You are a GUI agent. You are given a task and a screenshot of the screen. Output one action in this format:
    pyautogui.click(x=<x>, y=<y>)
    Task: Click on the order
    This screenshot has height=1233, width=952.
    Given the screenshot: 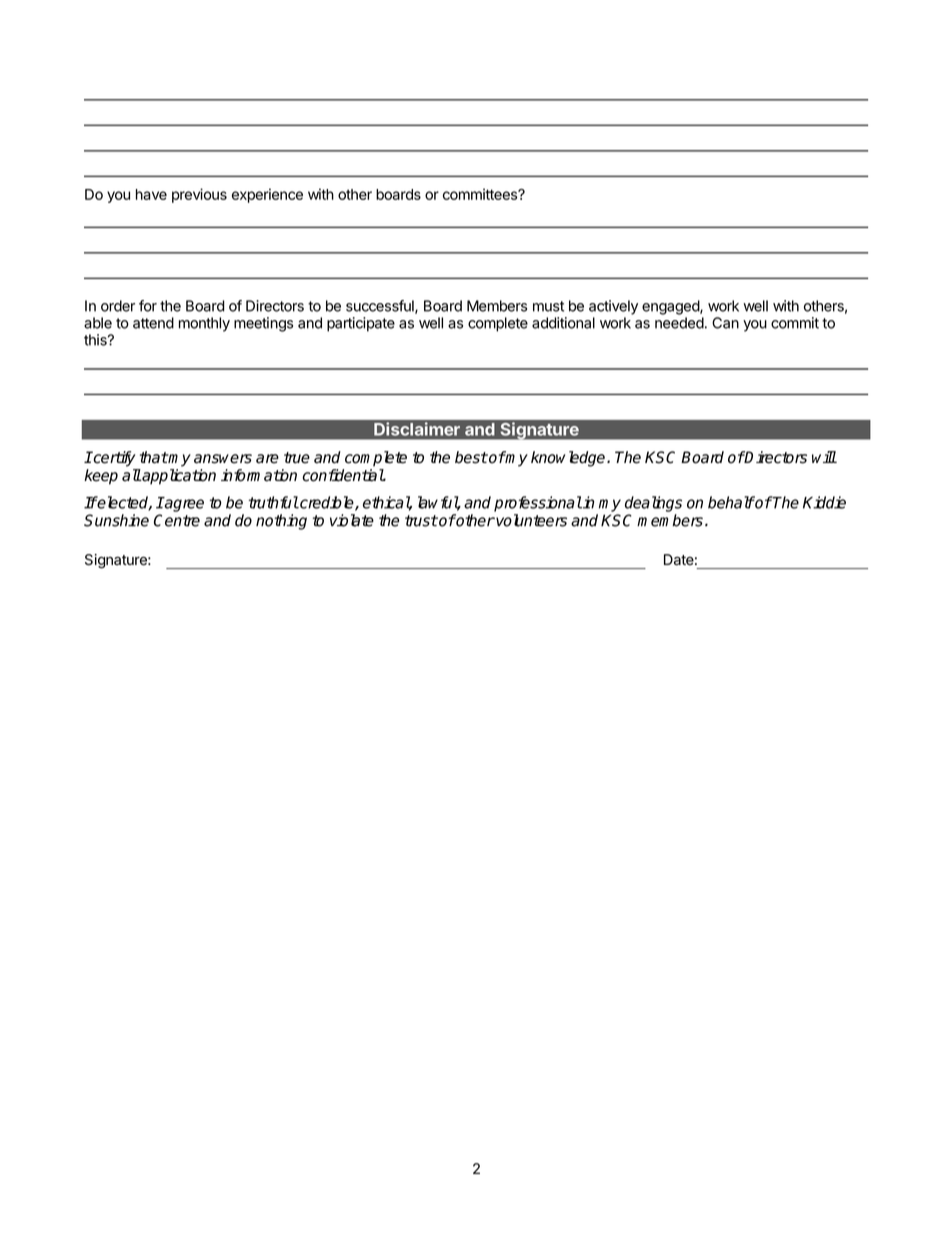 What is the action you would take?
    pyautogui.click(x=118, y=306)
